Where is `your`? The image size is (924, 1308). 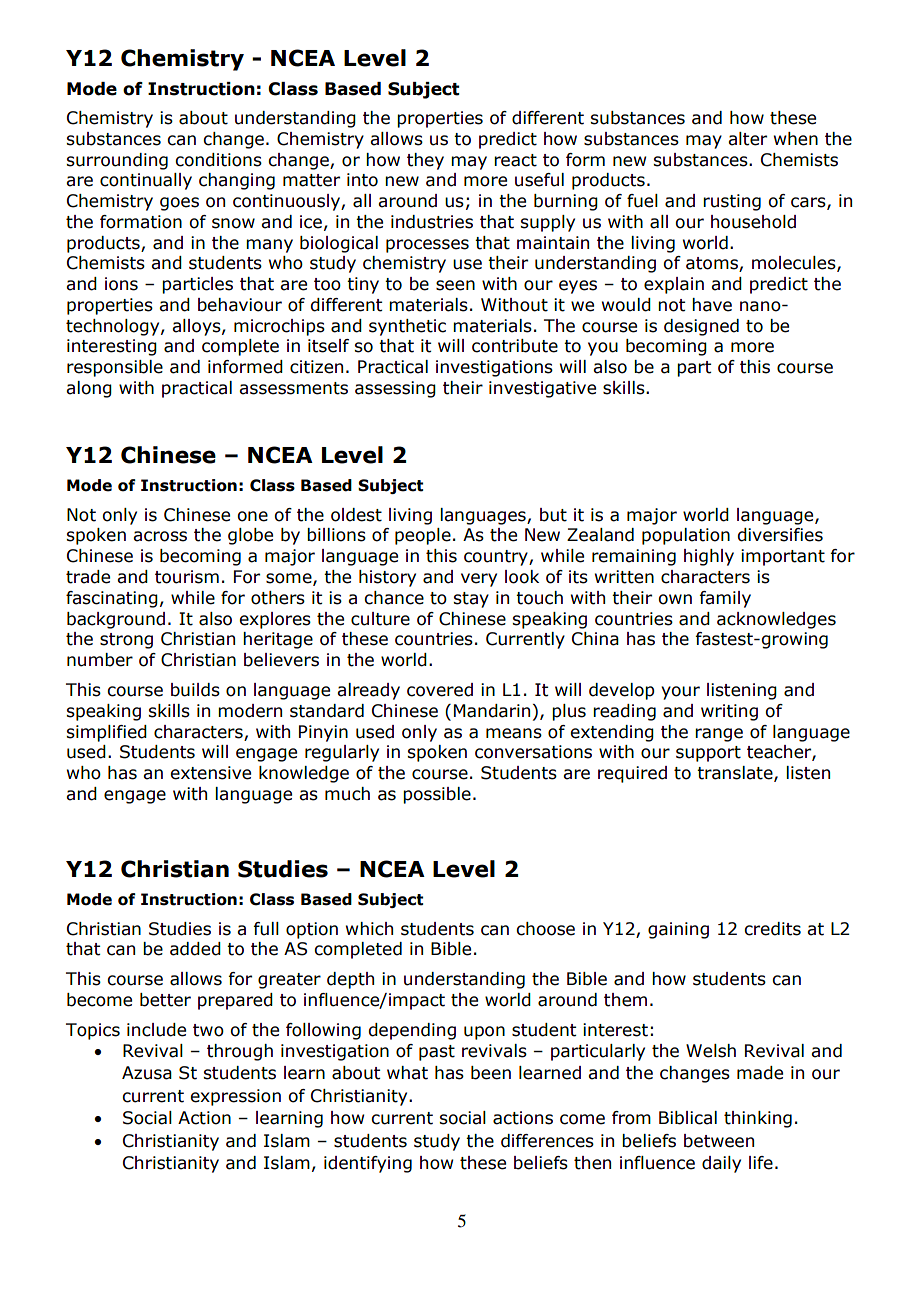 your is located at coordinates (680, 693).
